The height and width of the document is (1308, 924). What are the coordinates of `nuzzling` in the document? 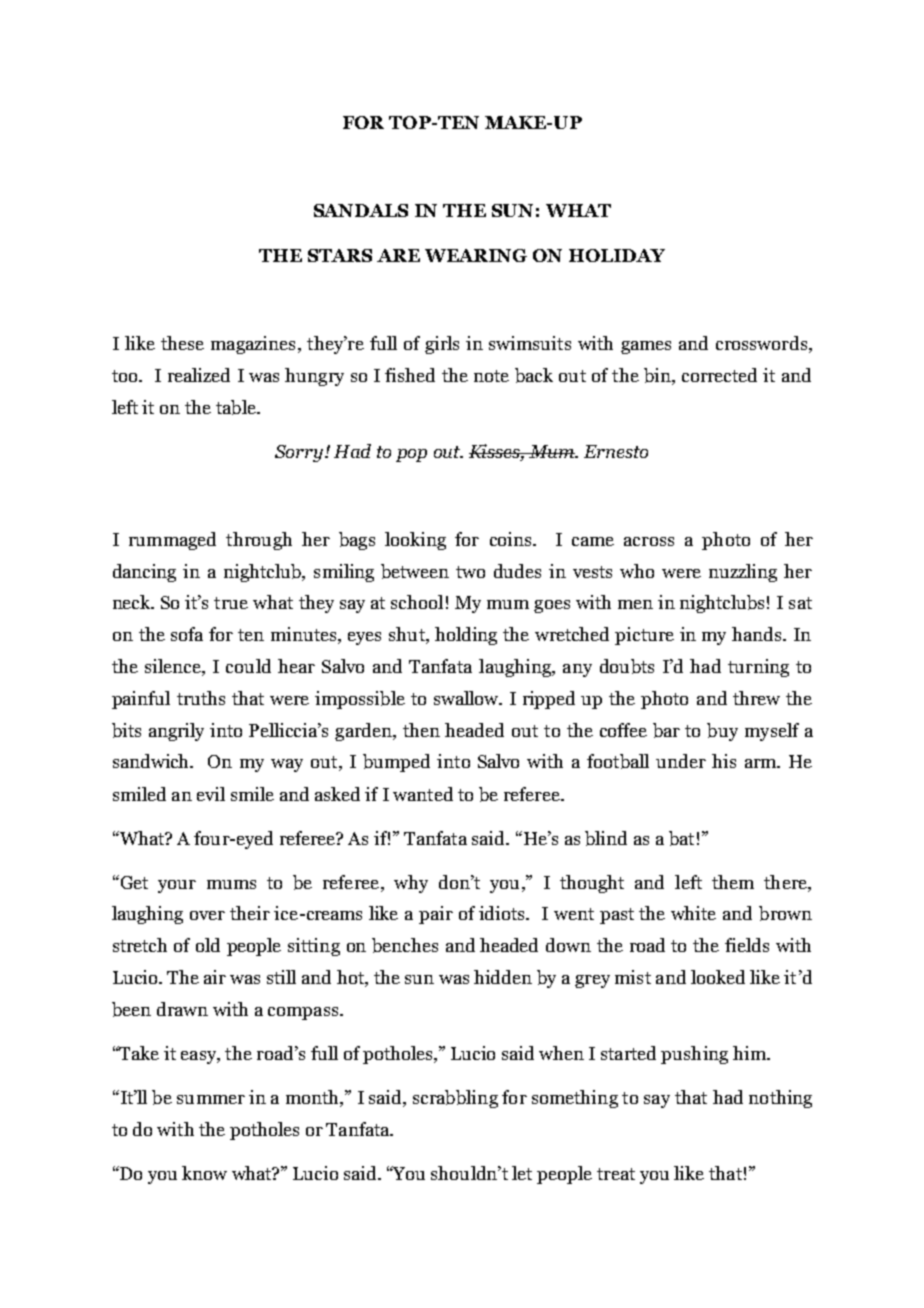 It's located at (743, 573).
